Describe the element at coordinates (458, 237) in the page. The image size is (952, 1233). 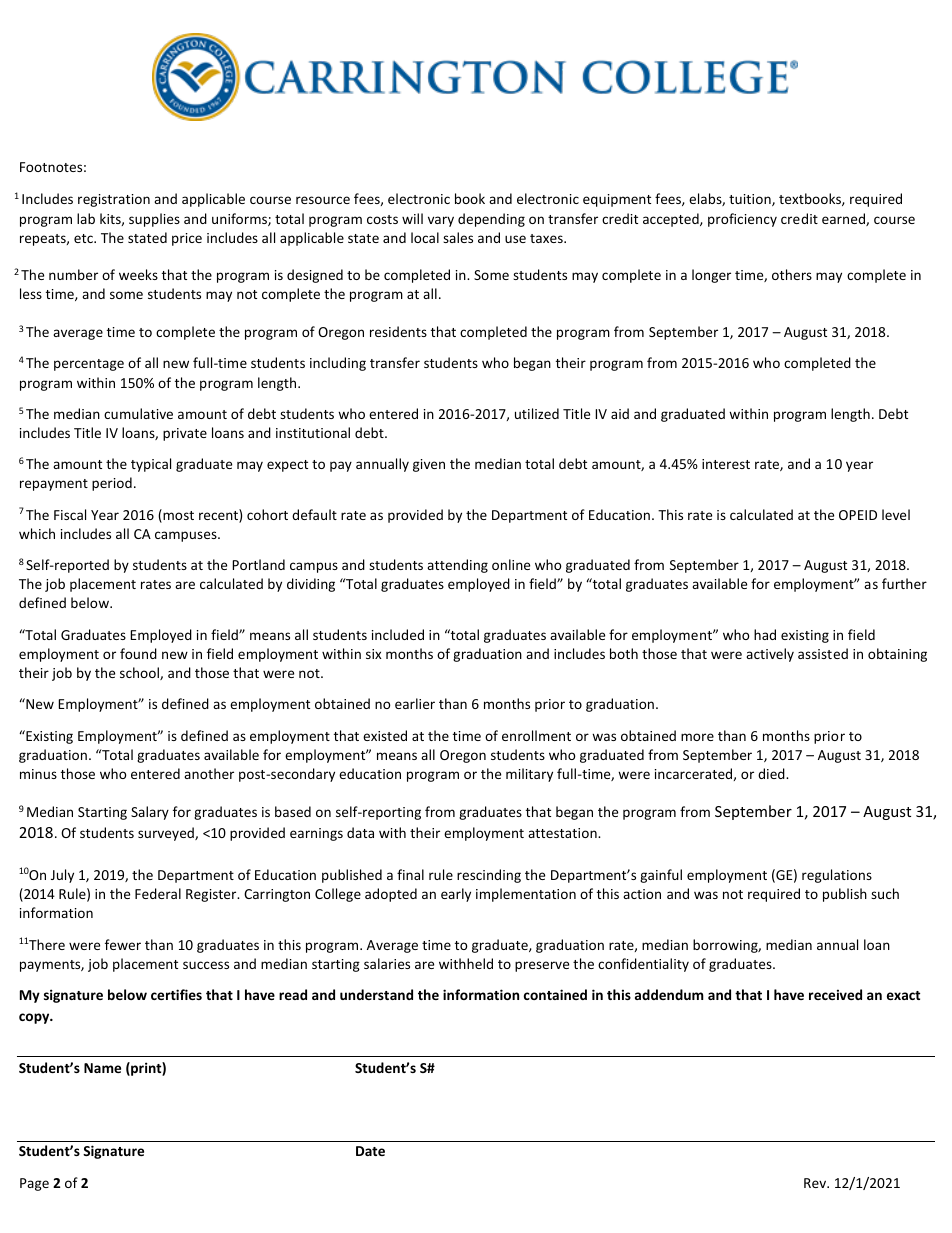
I see `sales` at that location.
